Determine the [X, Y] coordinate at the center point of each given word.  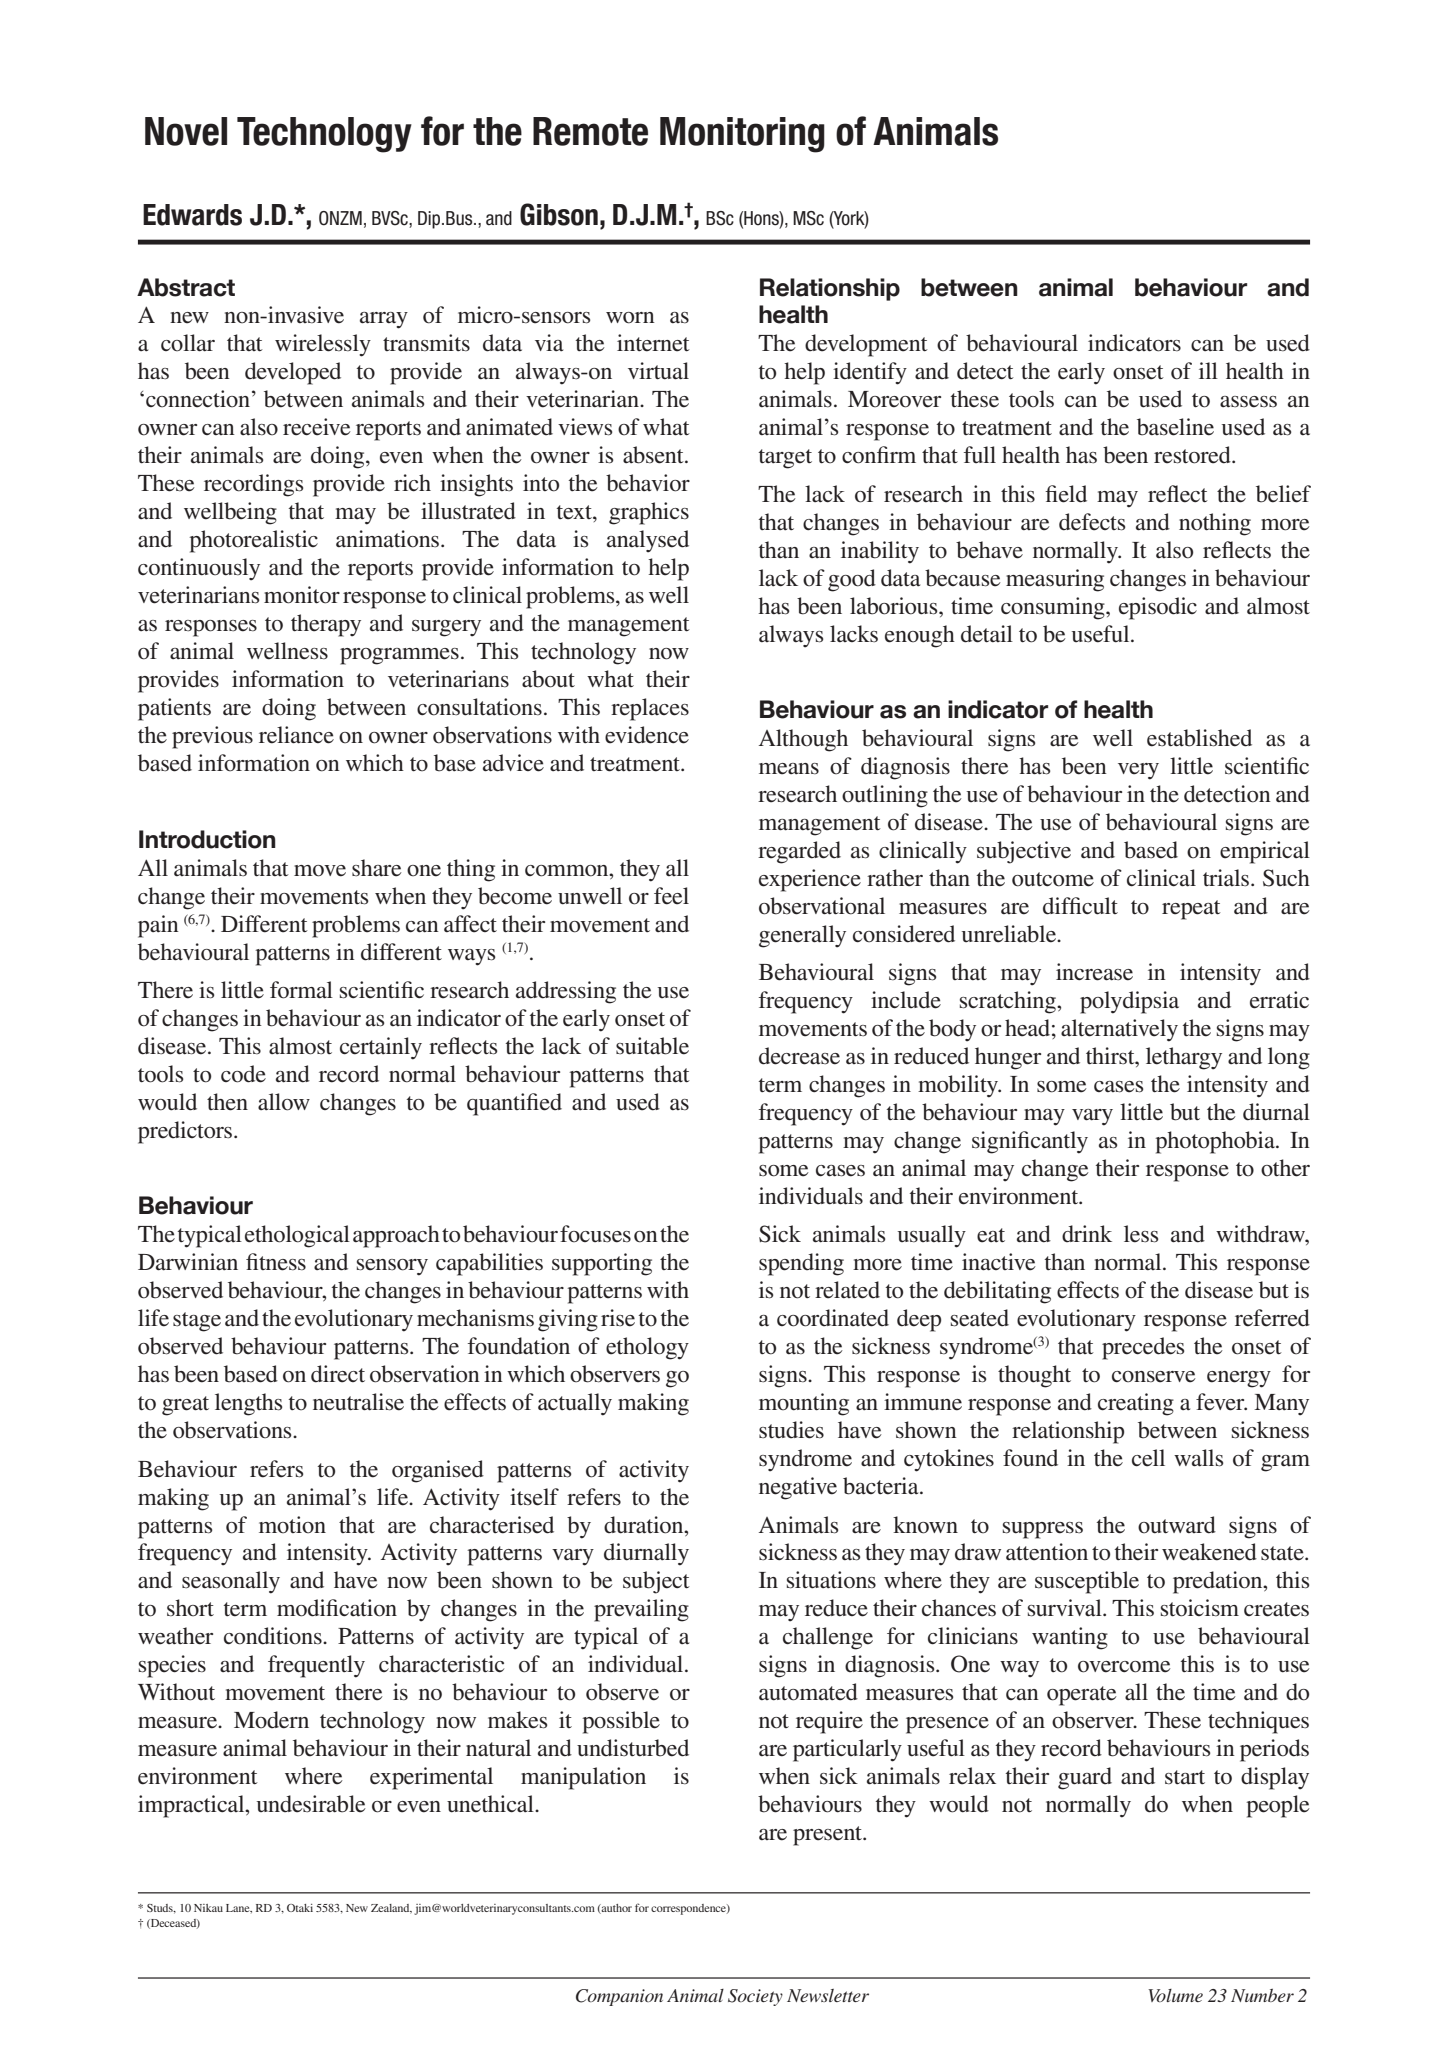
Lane [239, 1908]
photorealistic [253, 541]
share [377, 868]
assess [1248, 402]
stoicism [1200, 1608]
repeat [1191, 910]
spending [801, 1264]
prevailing [641, 1610]
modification [337, 1608]
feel [671, 896]
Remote [590, 131]
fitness [276, 1262]
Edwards [192, 215]
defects [1092, 522]
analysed [648, 541]
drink [1087, 1234]
